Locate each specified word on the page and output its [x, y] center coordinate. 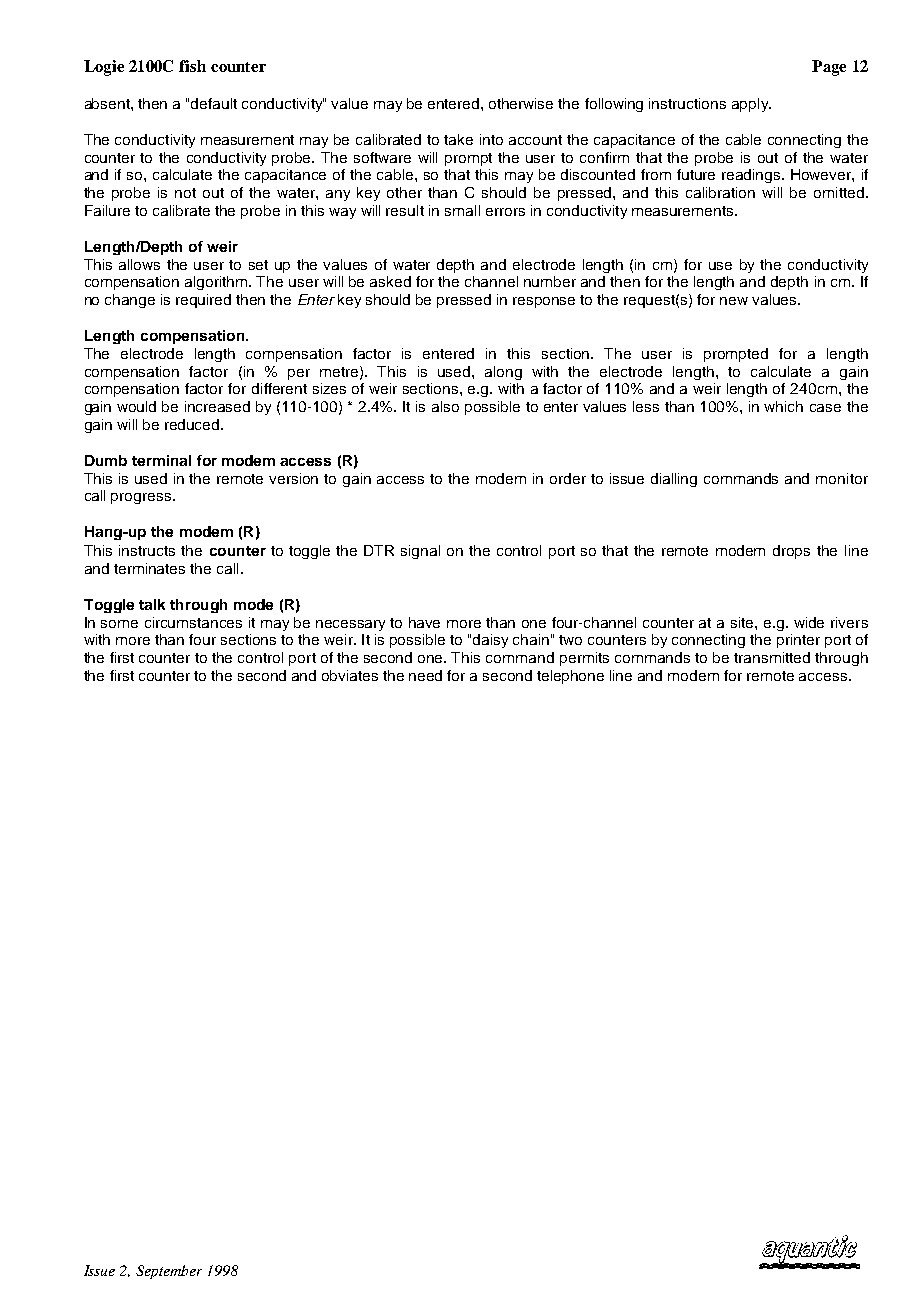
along [503, 373]
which [783, 406]
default [214, 103]
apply [751, 105]
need [425, 675]
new [734, 301]
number [550, 281]
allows [139, 264]
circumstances [193, 622]
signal [420, 552]
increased [217, 406]
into [491, 139]
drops [791, 552]
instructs [147, 550]
